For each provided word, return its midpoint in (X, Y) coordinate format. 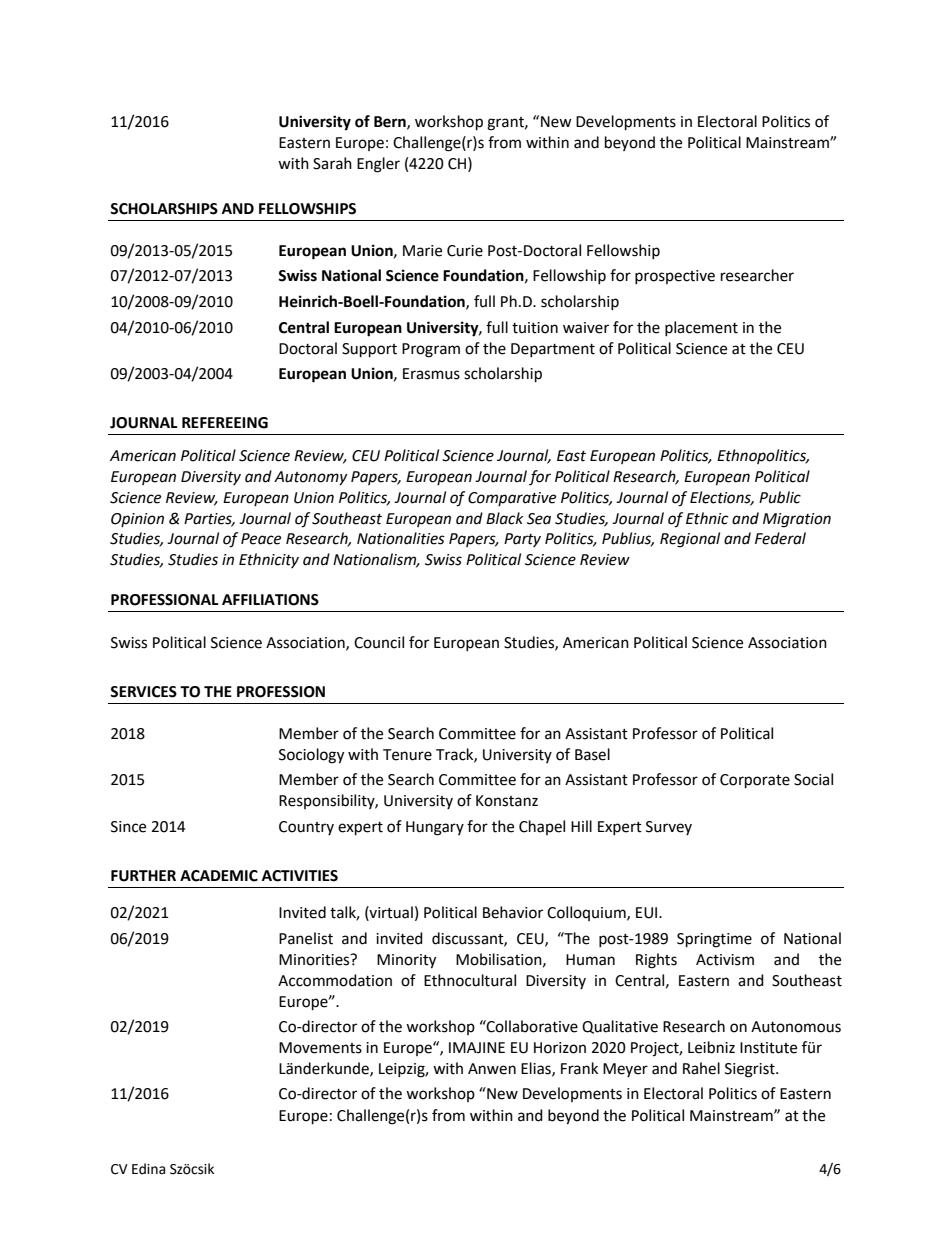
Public (780, 497)
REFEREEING (225, 423)
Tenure (407, 755)
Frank (579, 1068)
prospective (675, 277)
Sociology (311, 756)
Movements (320, 1048)
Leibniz (711, 1047)
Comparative (512, 499)
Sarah (332, 163)
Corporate (755, 781)
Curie (465, 251)
